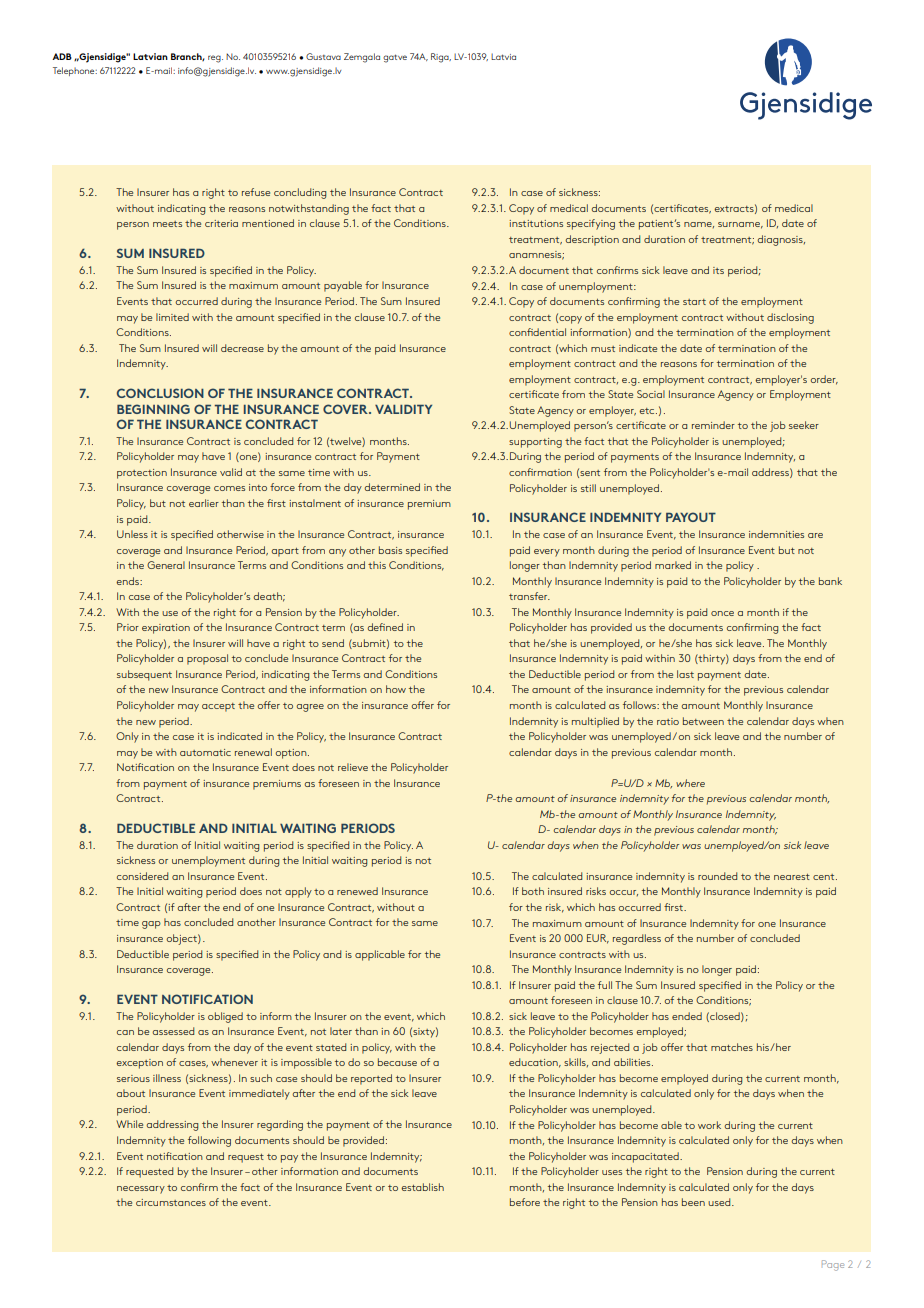 Image resolution: width=924 pixels, height=1308 pixels. Describe the element at coordinates (171, 1202) in the document. I see `circumstances` at that location.
